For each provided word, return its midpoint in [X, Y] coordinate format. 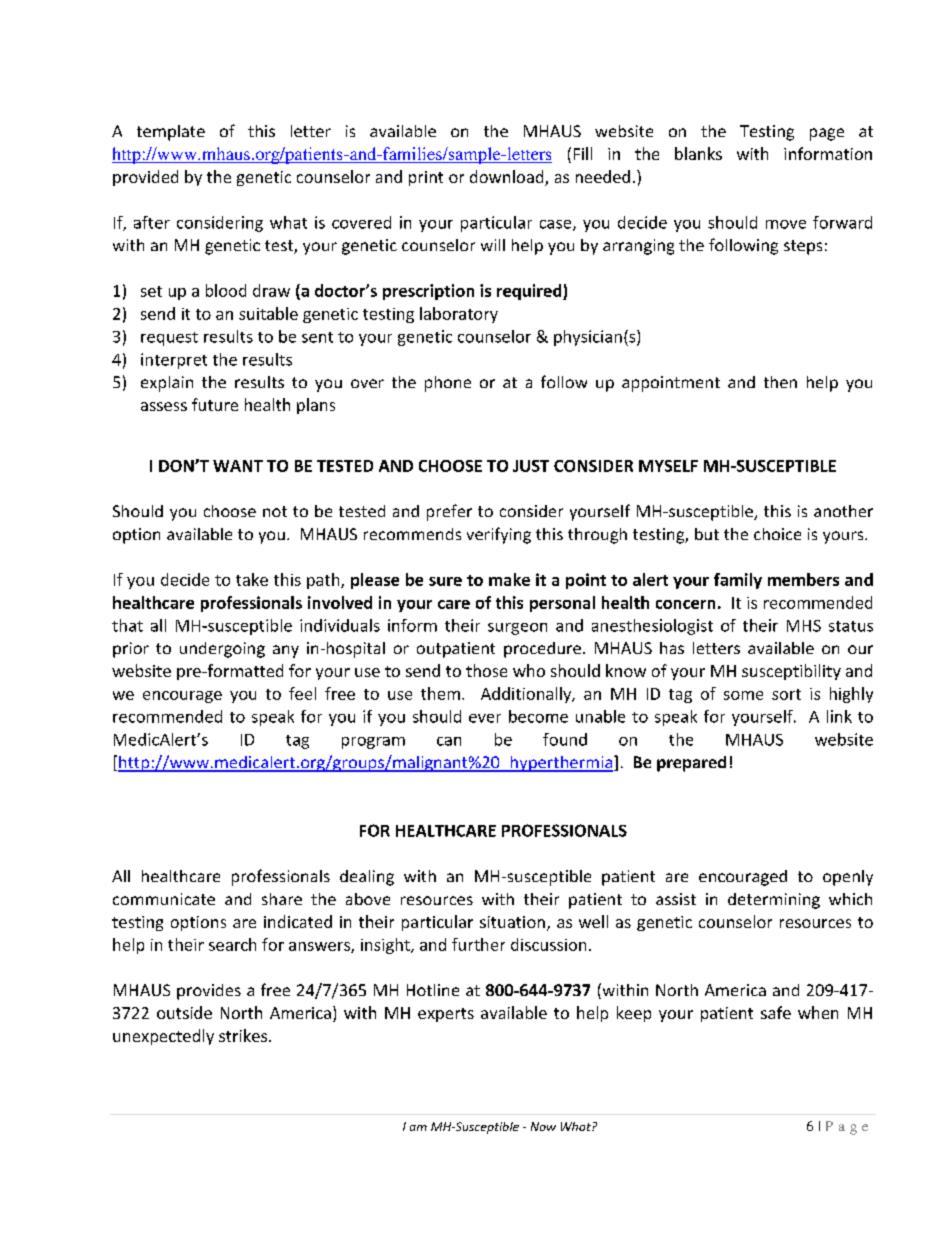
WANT [238, 466]
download [508, 178]
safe [776, 1012]
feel [302, 693]
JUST [531, 466]
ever [485, 718]
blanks [698, 153]
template [171, 133]
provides [209, 992]
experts [446, 1015]
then [780, 382]
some [743, 695]
